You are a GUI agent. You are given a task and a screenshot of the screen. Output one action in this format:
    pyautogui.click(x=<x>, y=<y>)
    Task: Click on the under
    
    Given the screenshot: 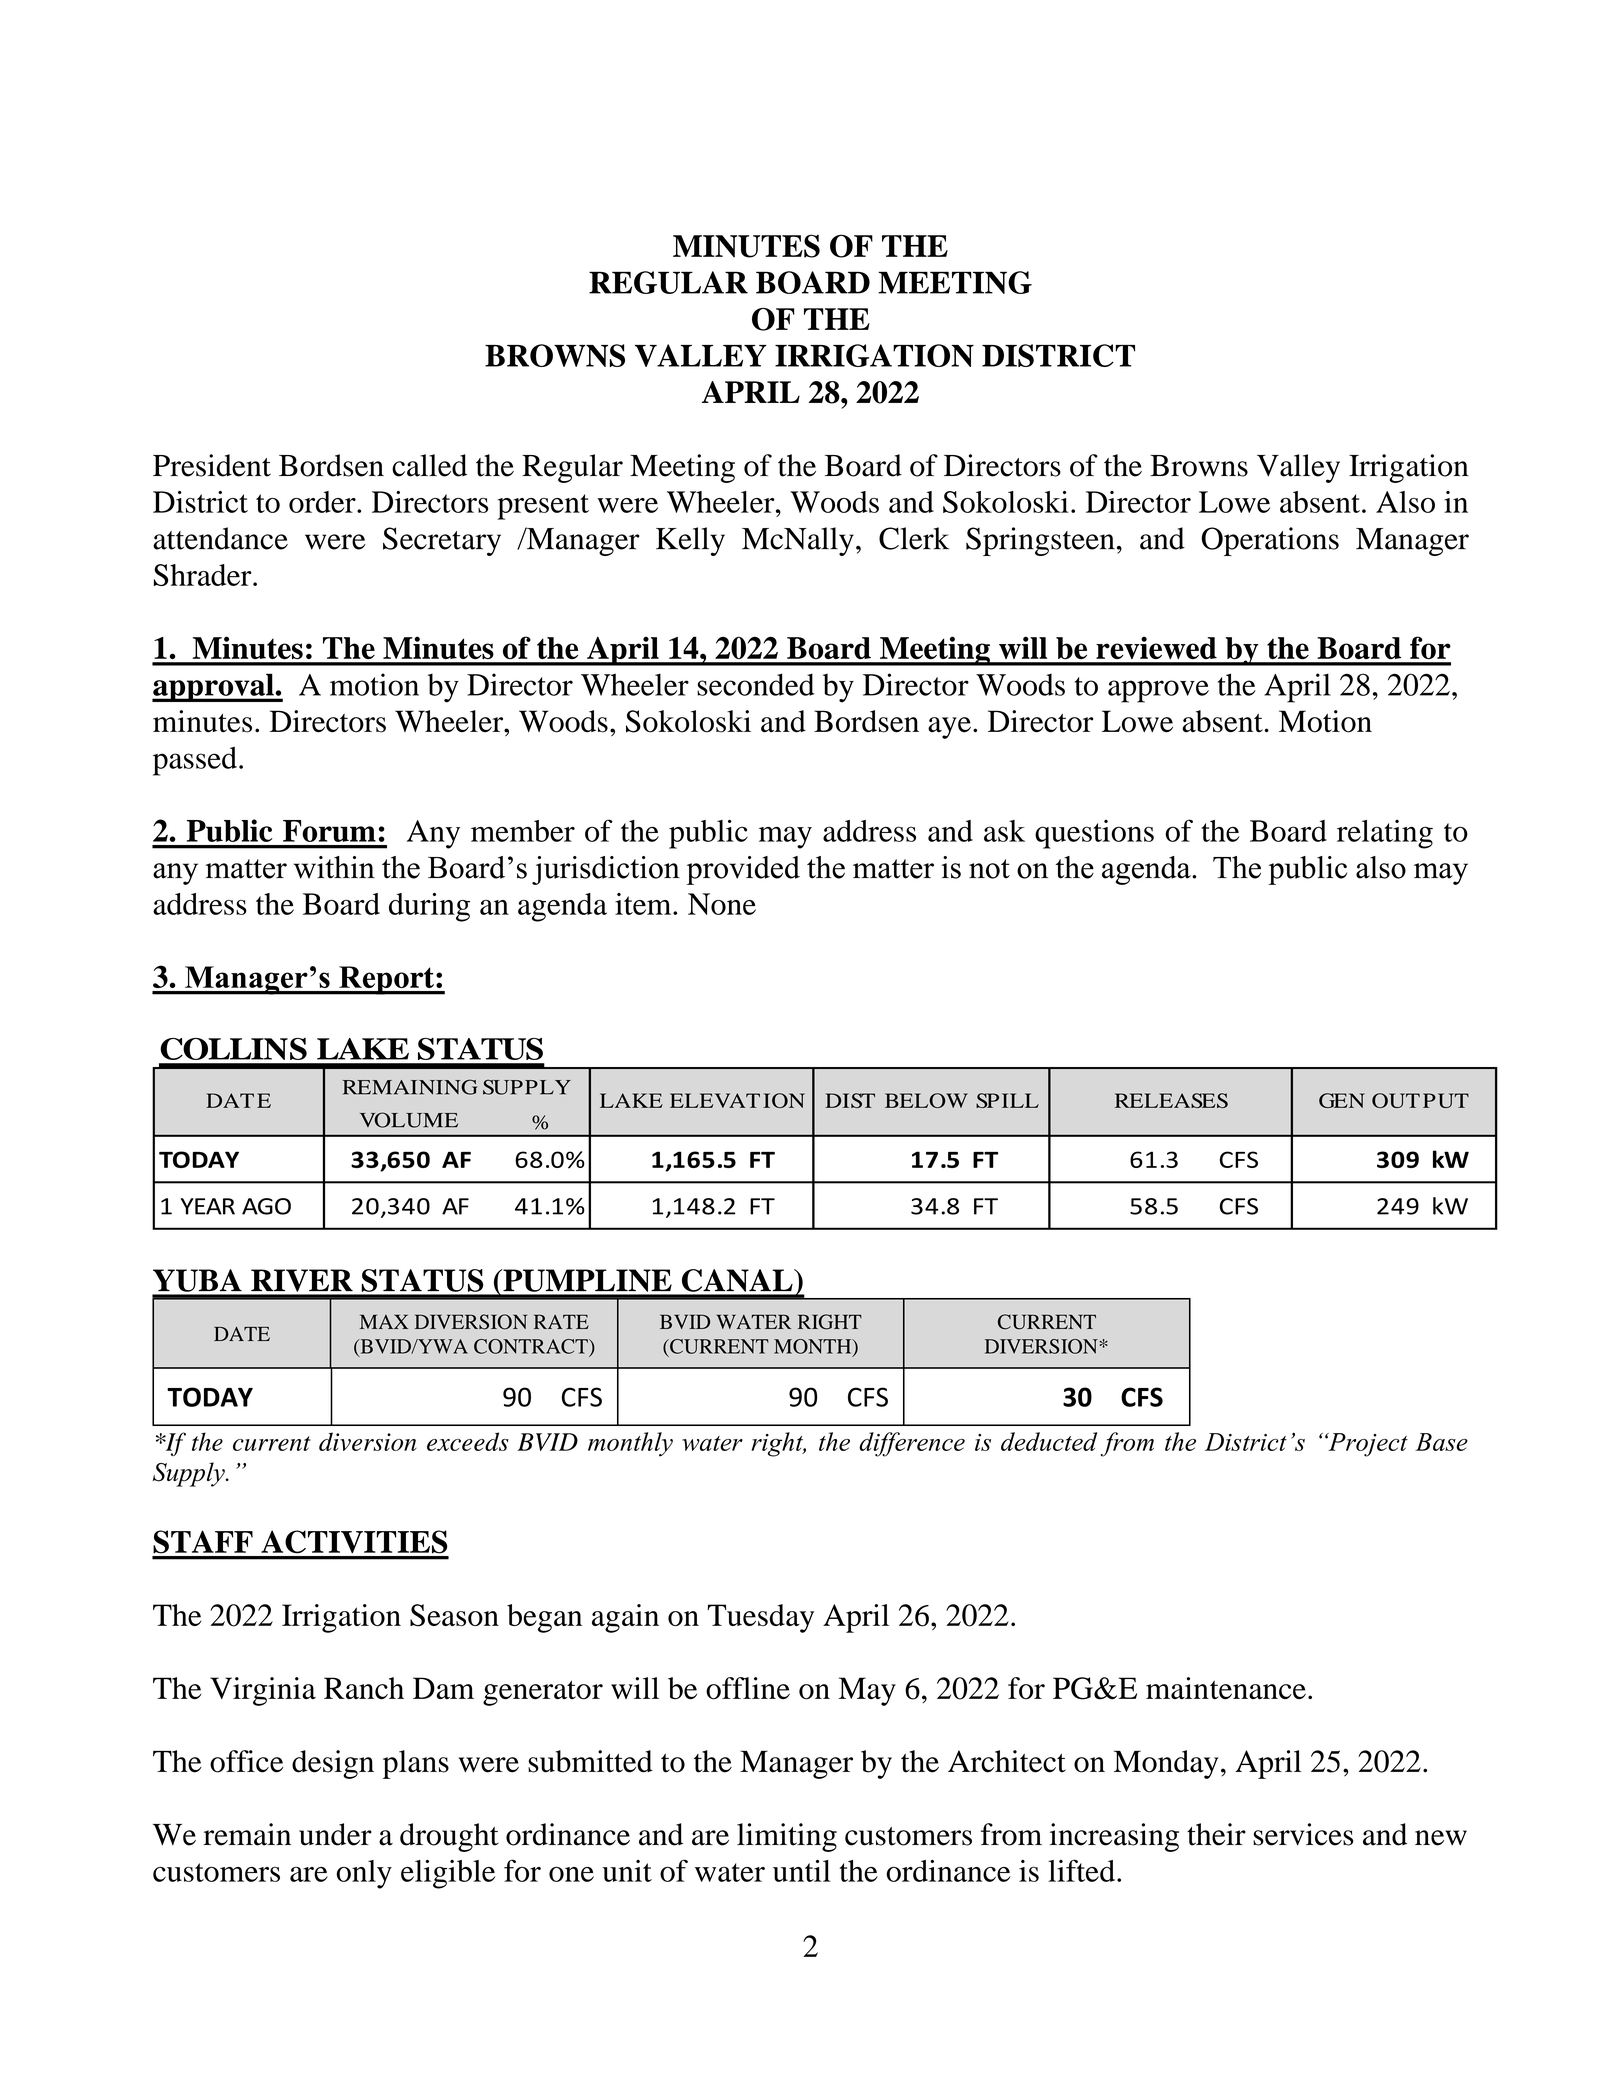 What is the action you would take?
    pyautogui.click(x=335, y=1834)
